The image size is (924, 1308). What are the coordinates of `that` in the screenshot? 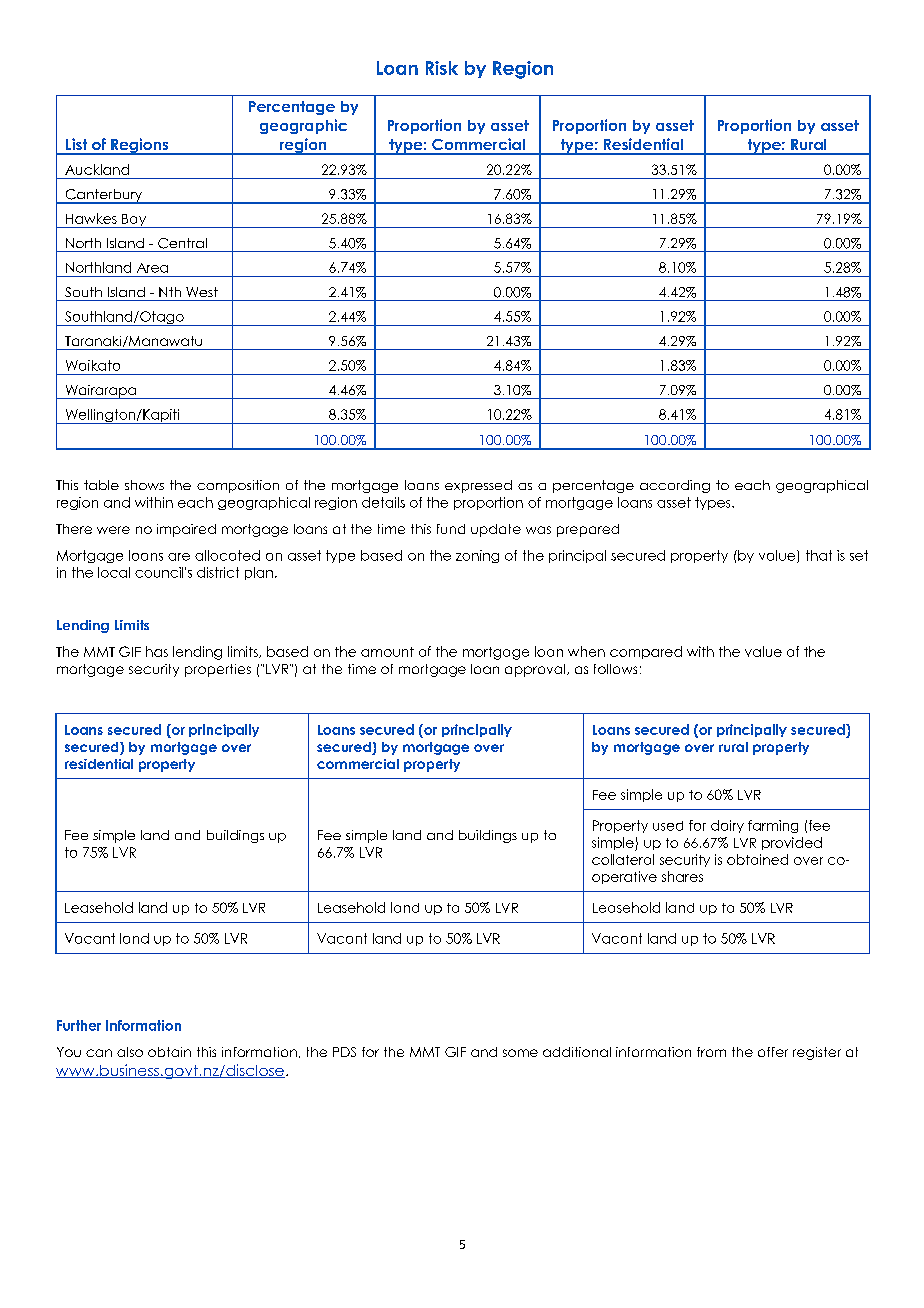 It's located at (819, 555).
